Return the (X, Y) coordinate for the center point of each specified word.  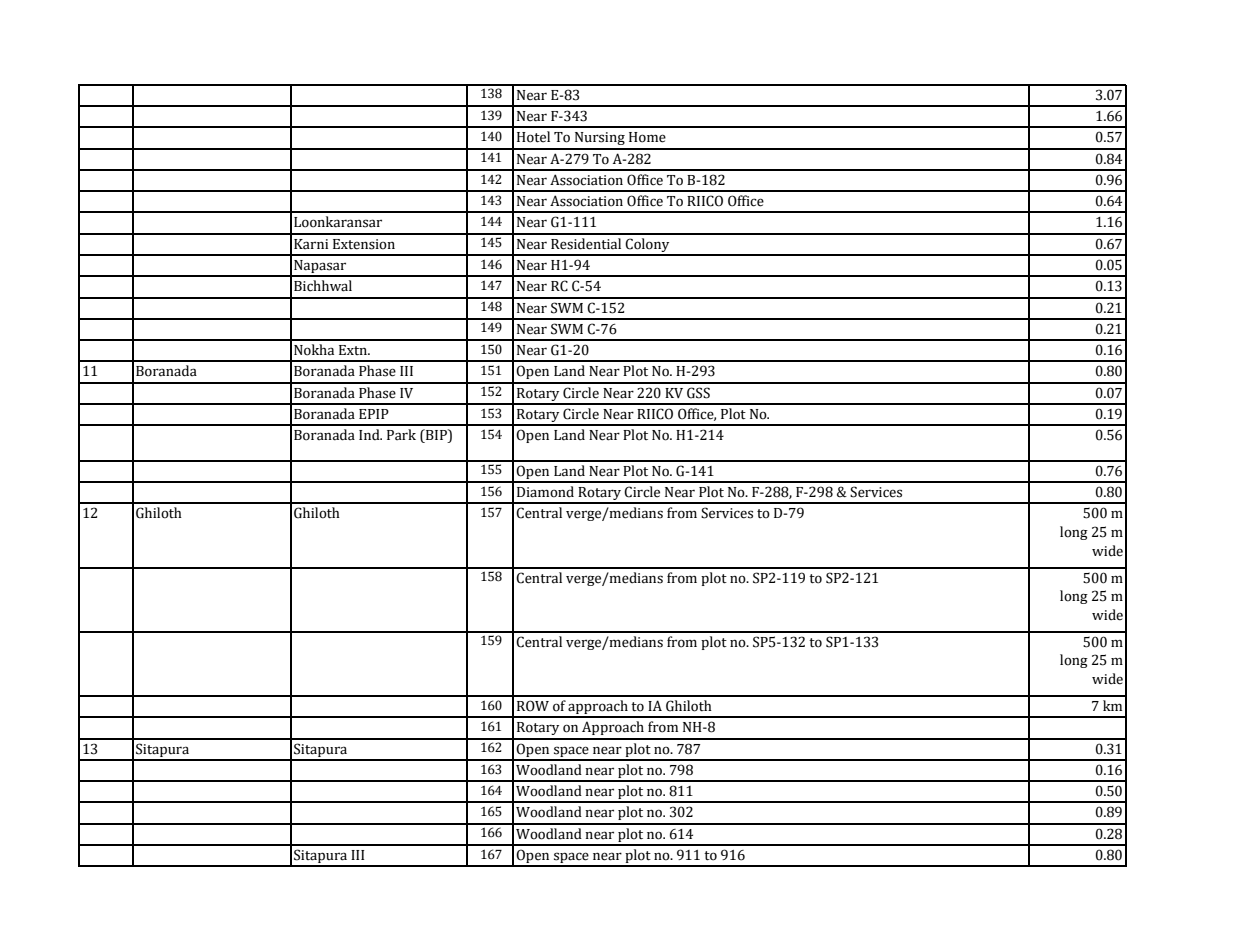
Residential (586, 244)
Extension (364, 244)
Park (401, 434)
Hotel (533, 137)
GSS (698, 393)
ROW (533, 706)
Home (647, 137)
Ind (370, 434)
